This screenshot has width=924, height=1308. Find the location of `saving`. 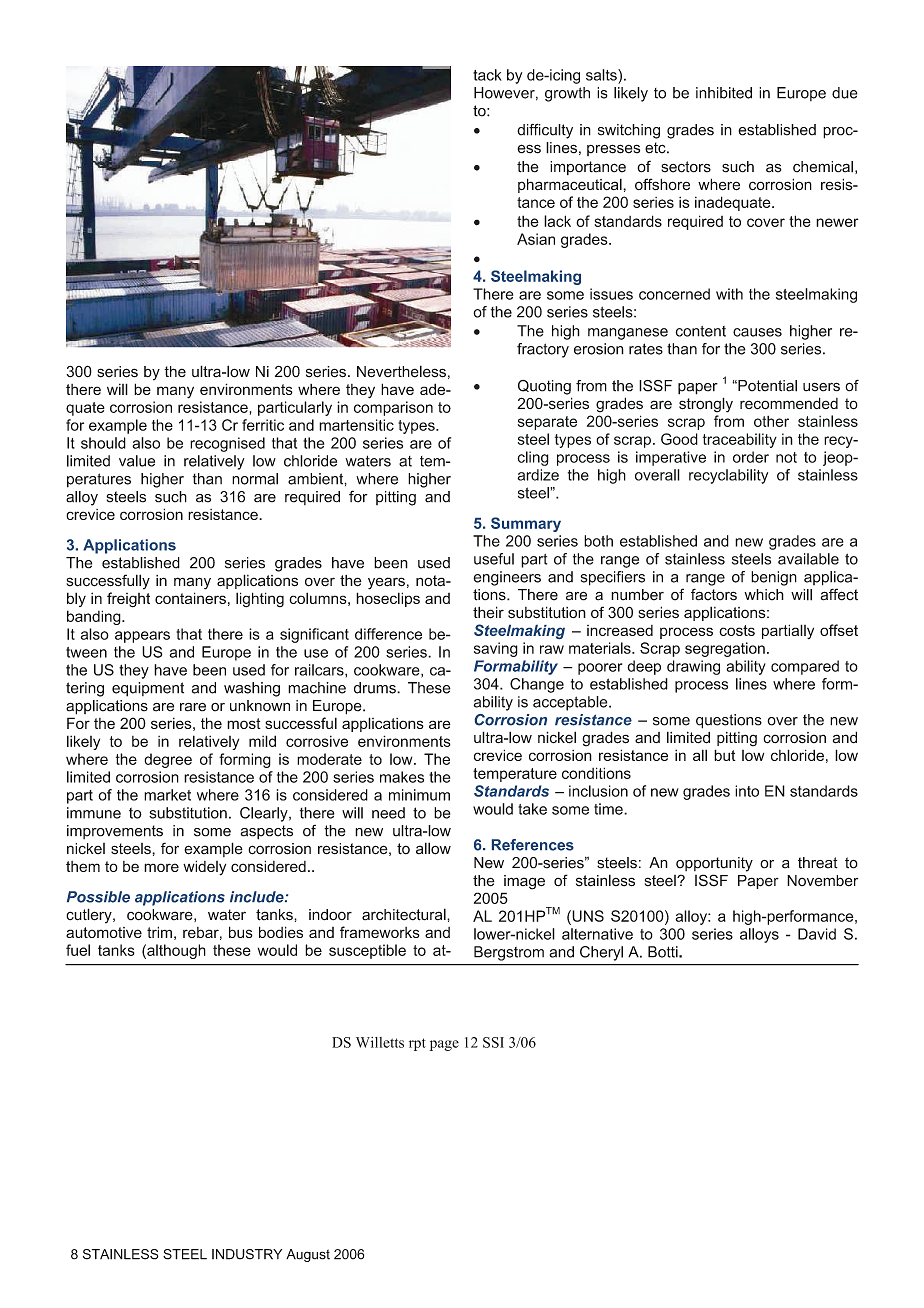

saving is located at coordinates (496, 649).
